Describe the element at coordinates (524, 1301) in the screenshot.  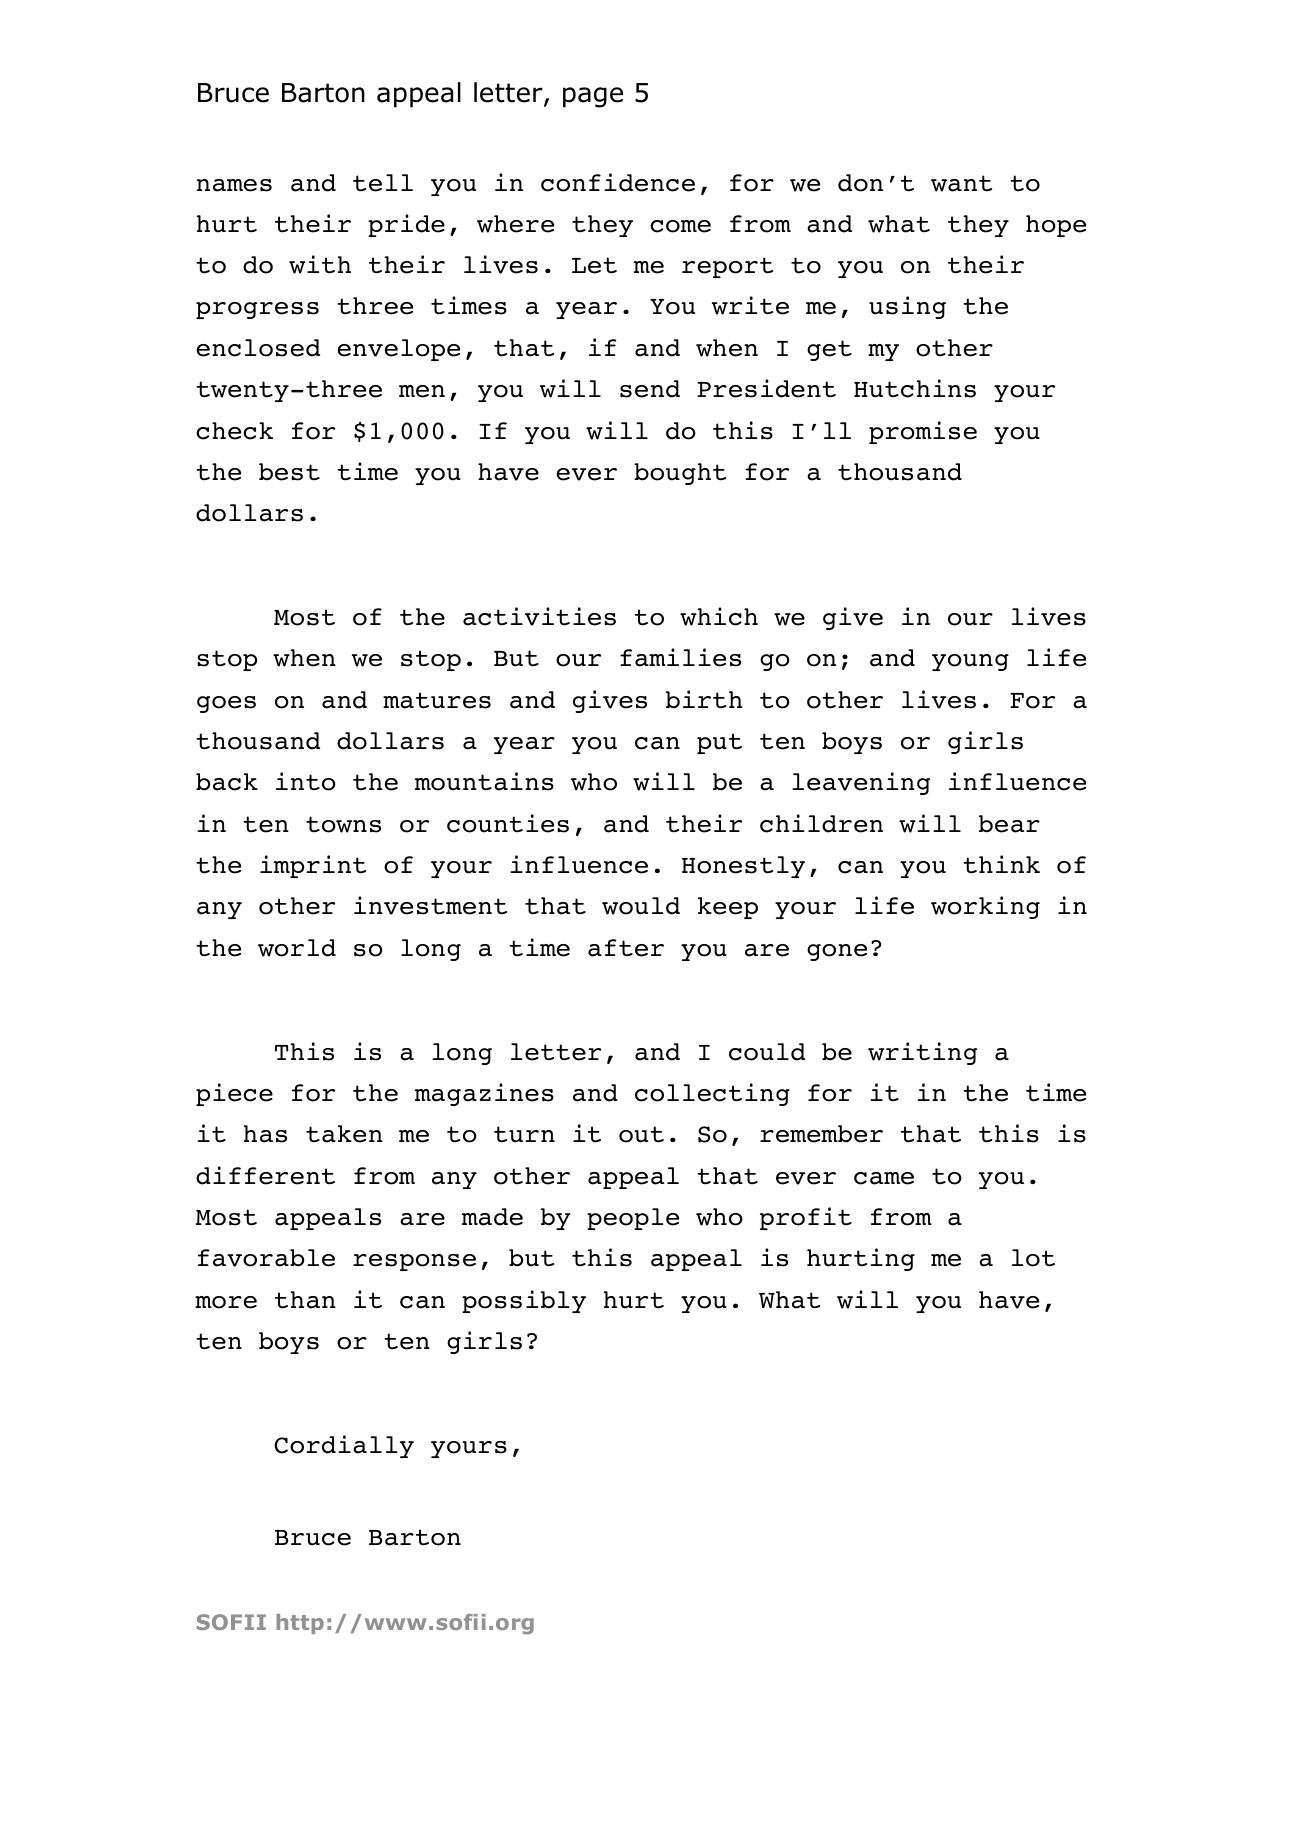
I see `possibly` at that location.
